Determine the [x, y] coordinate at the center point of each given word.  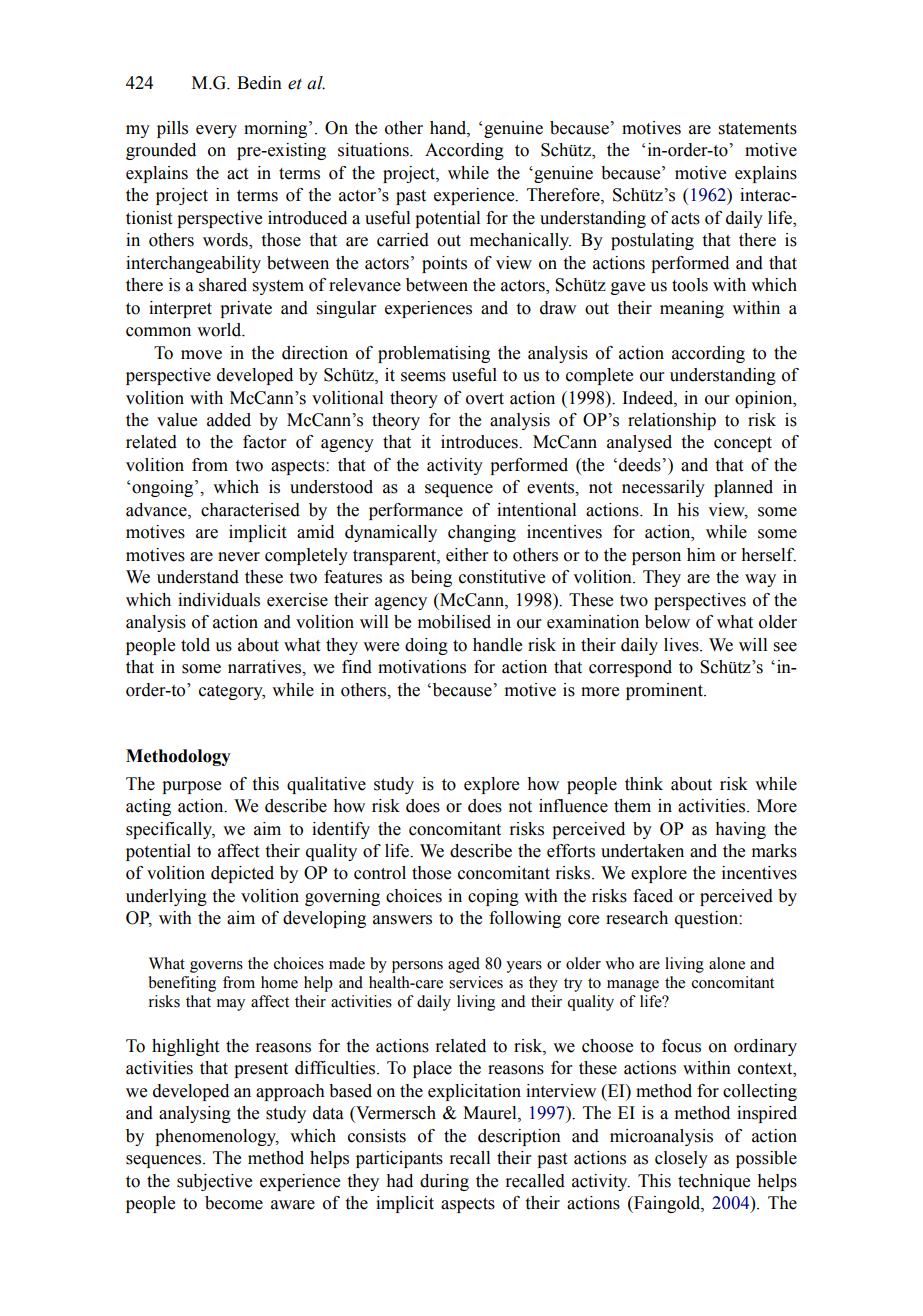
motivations [422, 667]
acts [685, 219]
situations [374, 150]
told [195, 645]
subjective [214, 1182]
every [216, 131]
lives [682, 645]
